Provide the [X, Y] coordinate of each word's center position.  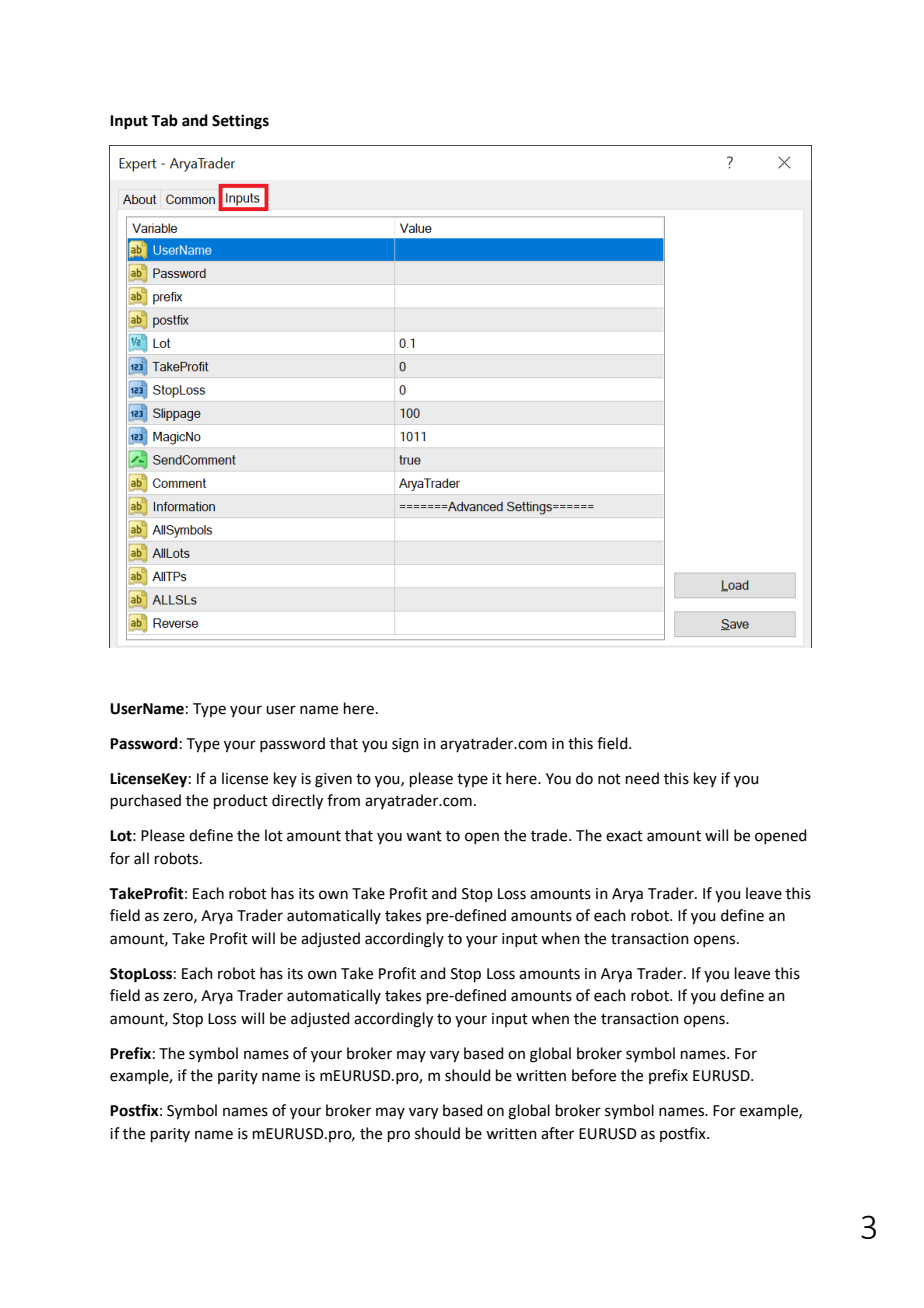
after [557, 1133]
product [241, 801]
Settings [240, 122]
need [642, 778]
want [424, 836]
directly [297, 802]
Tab [164, 120]
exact [624, 836]
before [594, 1075]
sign [405, 745]
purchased [146, 801]
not [609, 779]
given [333, 780]
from [343, 800]
